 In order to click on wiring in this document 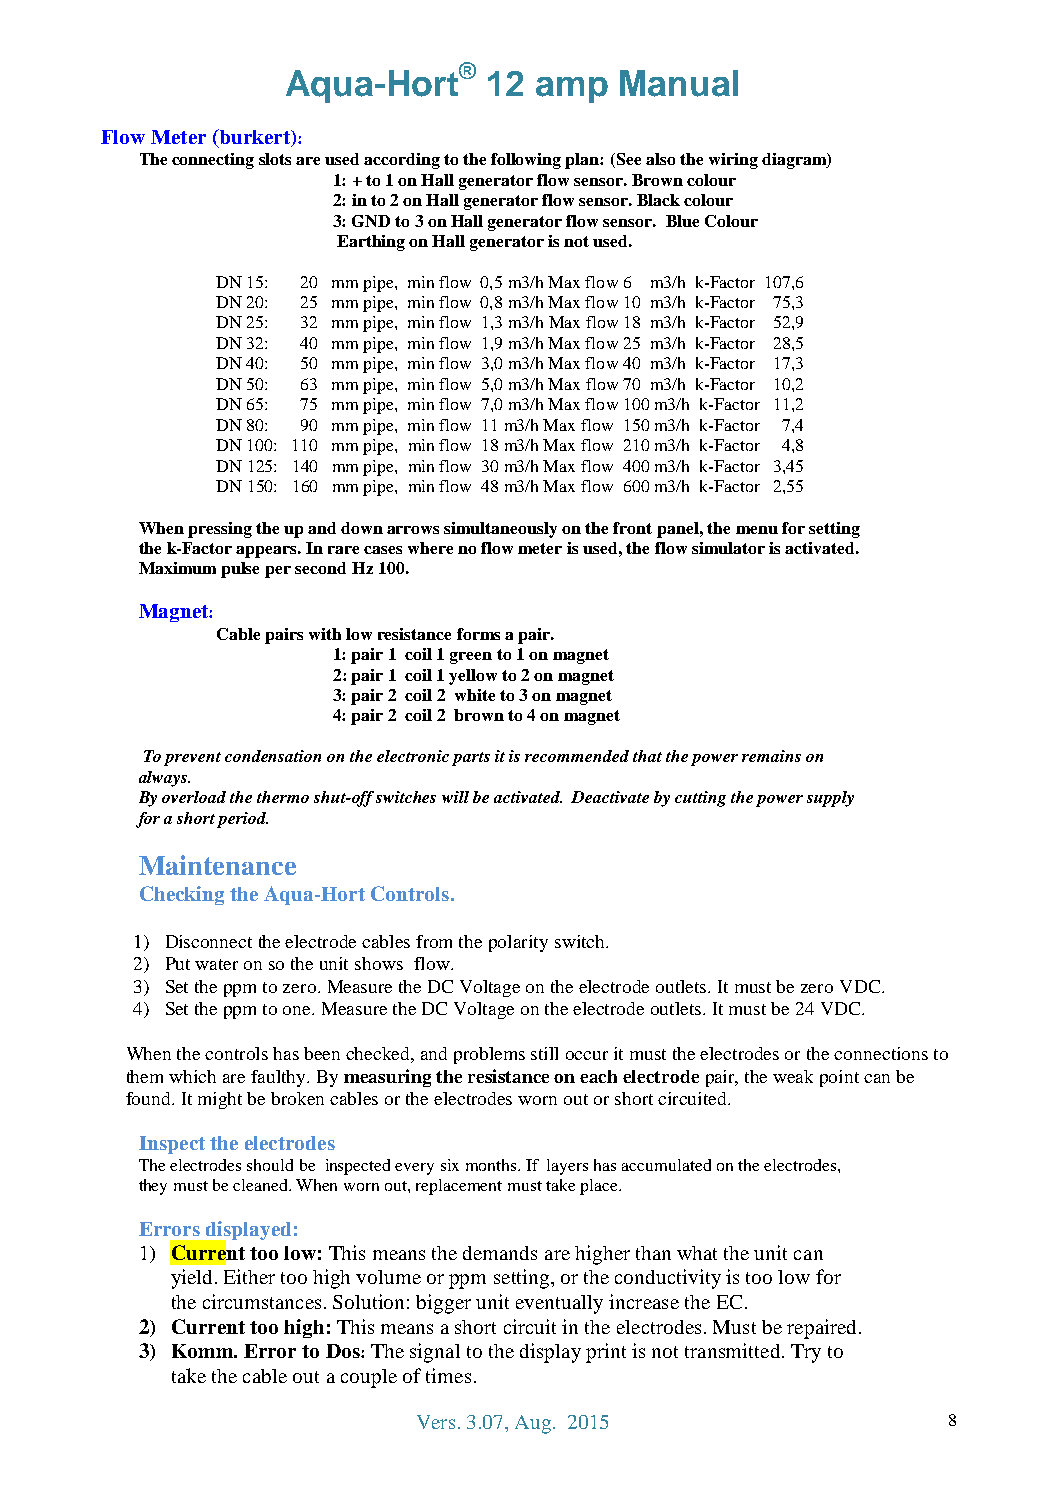, I will do `click(733, 161)`.
